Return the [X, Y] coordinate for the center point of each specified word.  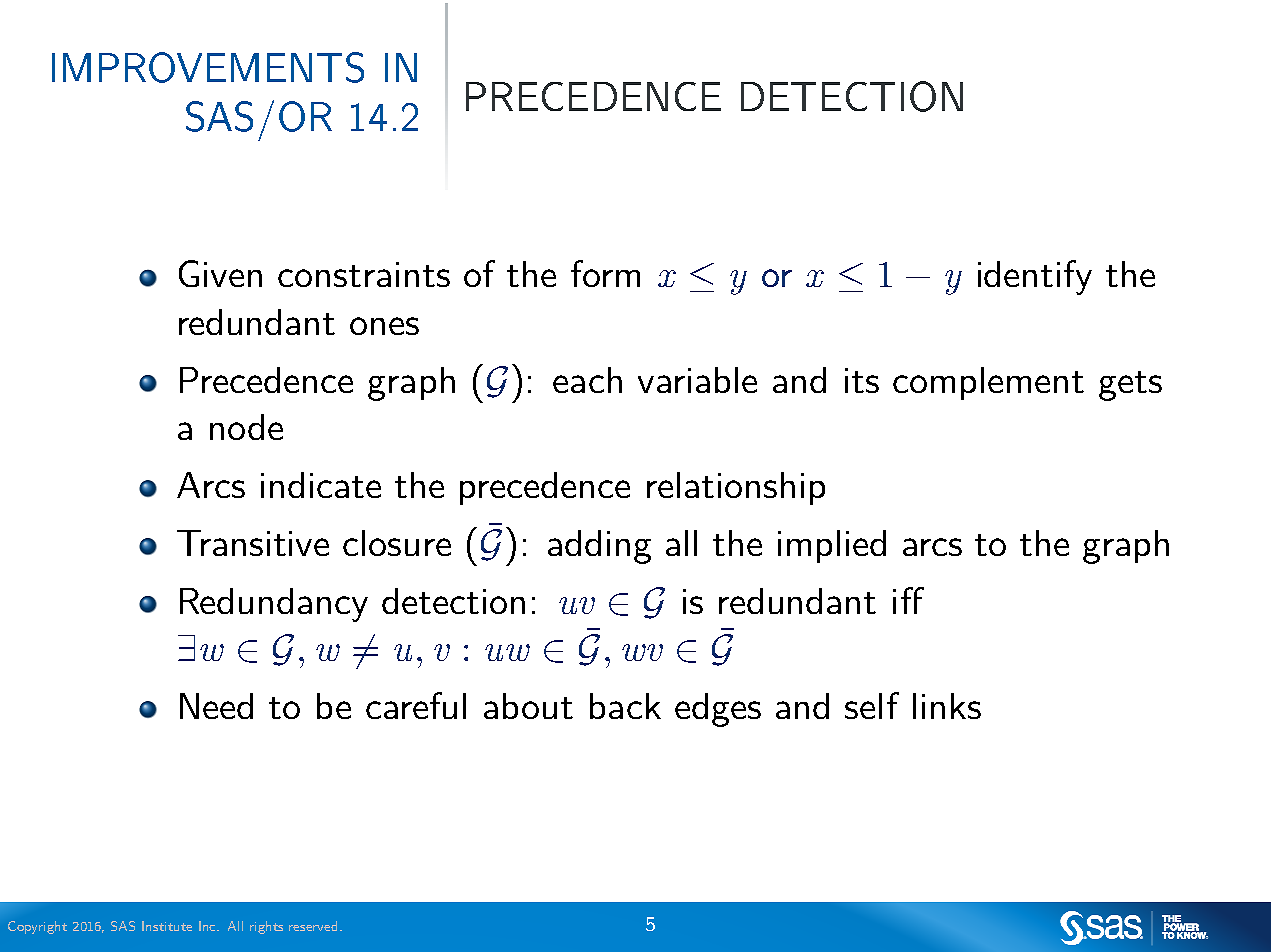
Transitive [253, 543]
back [625, 706]
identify [1035, 277]
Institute [167, 926]
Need [216, 706]
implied [832, 546]
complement [988, 383]
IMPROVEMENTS [208, 67]
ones [384, 326]
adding [599, 547]
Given [220, 273]
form [605, 273]
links [947, 706]
